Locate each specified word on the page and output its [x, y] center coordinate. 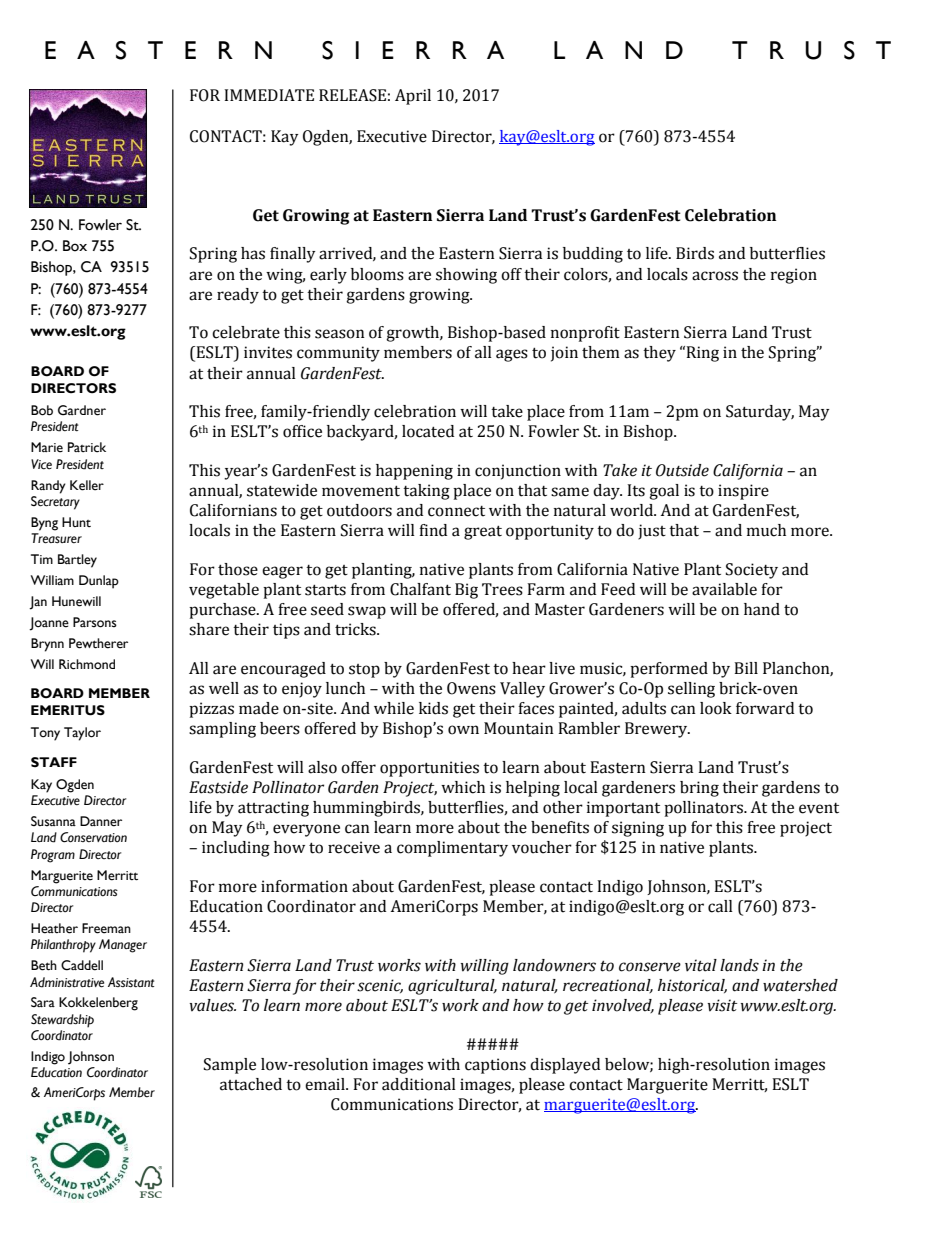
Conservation [93, 837]
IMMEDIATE [269, 95]
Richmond [87, 664]
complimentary [452, 849]
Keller [87, 485]
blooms [377, 274]
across [715, 276]
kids [433, 708]
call [720, 906]
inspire [743, 492]
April [413, 97]
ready [238, 296]
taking [426, 492]
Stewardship [62, 1021]
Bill [746, 668]
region [794, 276]
